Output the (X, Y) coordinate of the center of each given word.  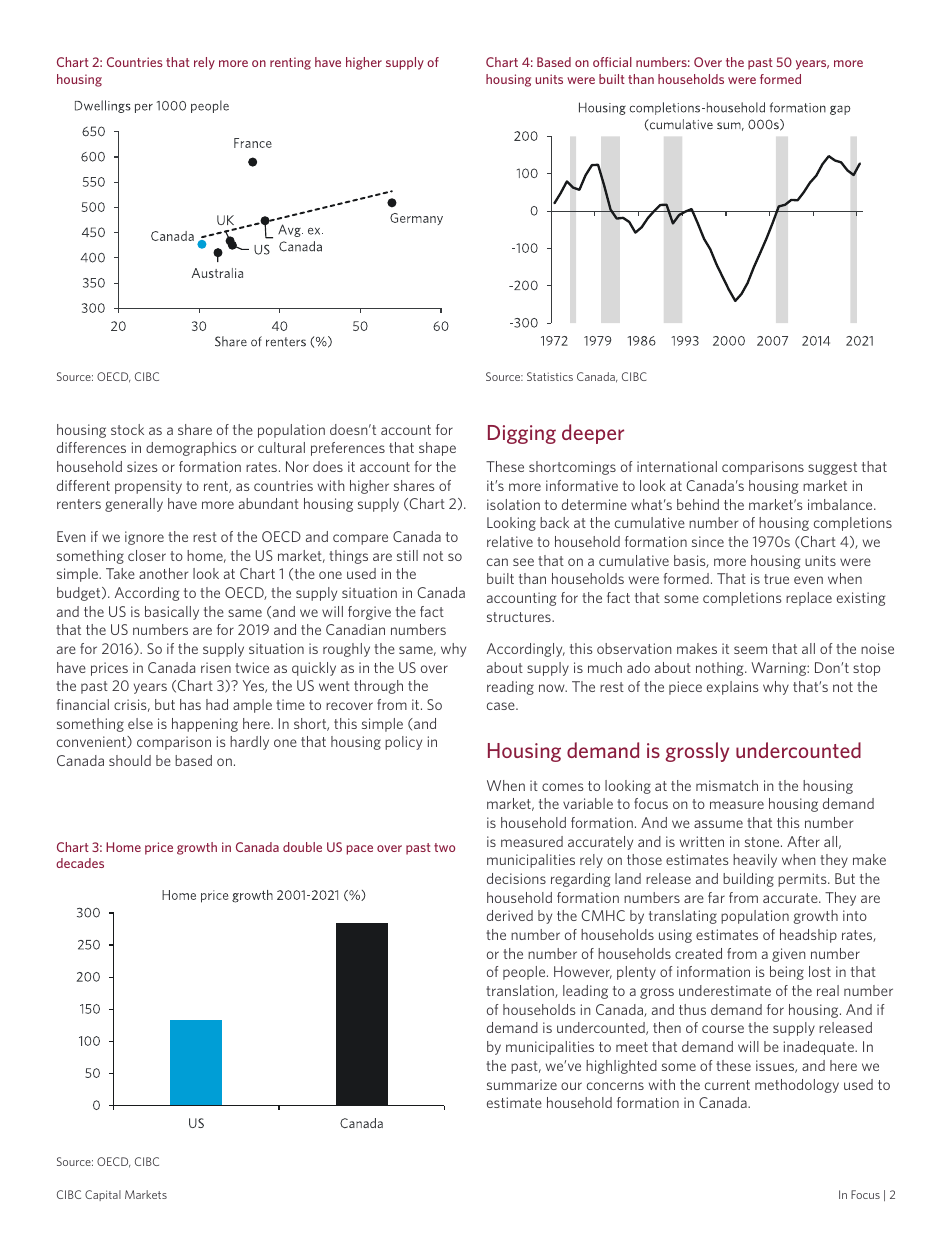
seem (750, 650)
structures (520, 617)
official (612, 62)
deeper (593, 434)
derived (510, 915)
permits (803, 880)
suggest (832, 468)
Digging (522, 434)
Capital (103, 1195)
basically (172, 613)
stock (127, 429)
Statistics (550, 376)
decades (80, 863)
